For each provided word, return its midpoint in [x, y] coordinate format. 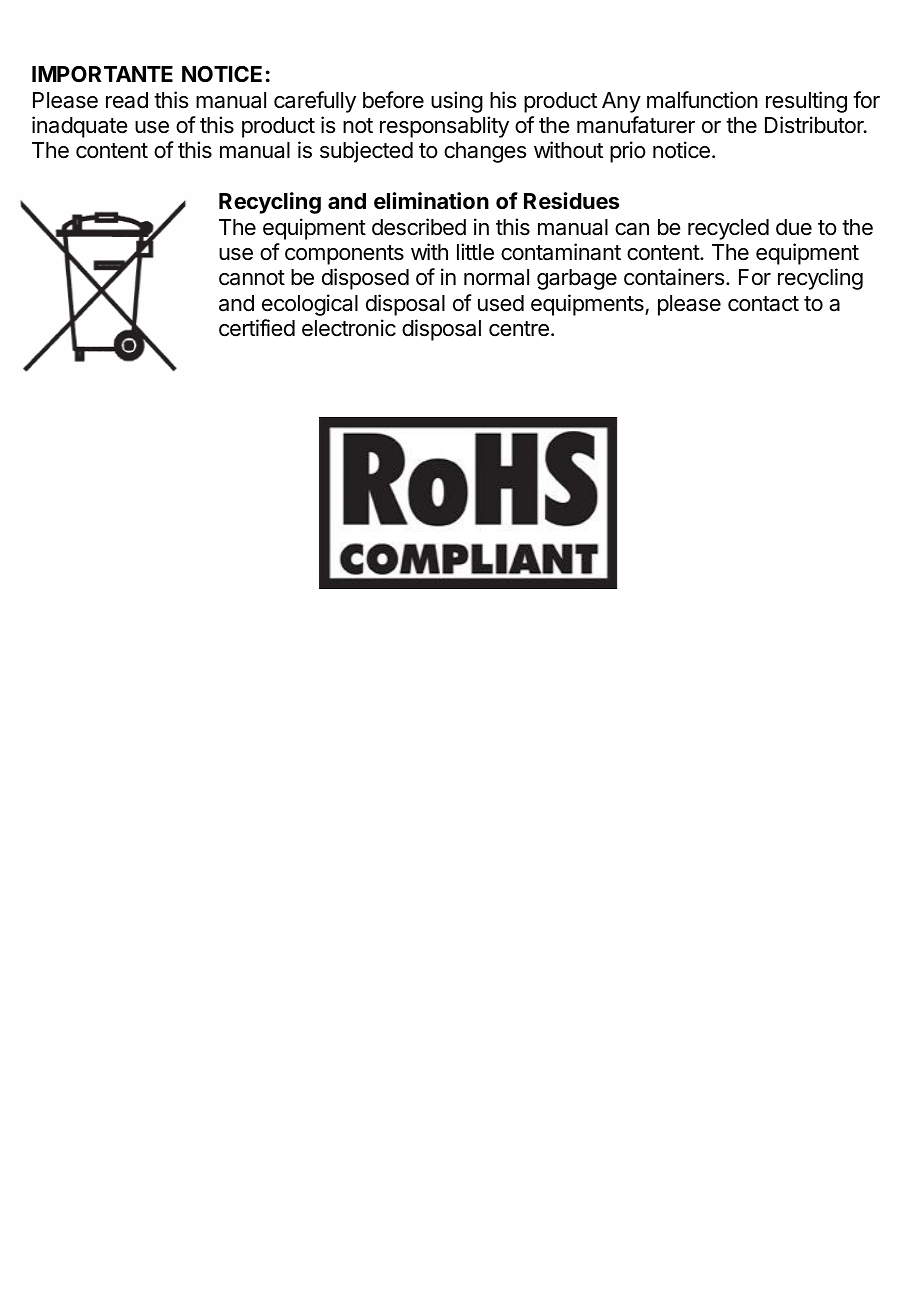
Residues [571, 201]
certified [257, 328]
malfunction [702, 100]
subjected [366, 152]
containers [674, 277]
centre [519, 329]
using [457, 102]
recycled [728, 229]
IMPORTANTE [102, 74]
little [475, 252]
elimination [431, 201]
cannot [252, 278]
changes [485, 152]
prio [628, 152]
